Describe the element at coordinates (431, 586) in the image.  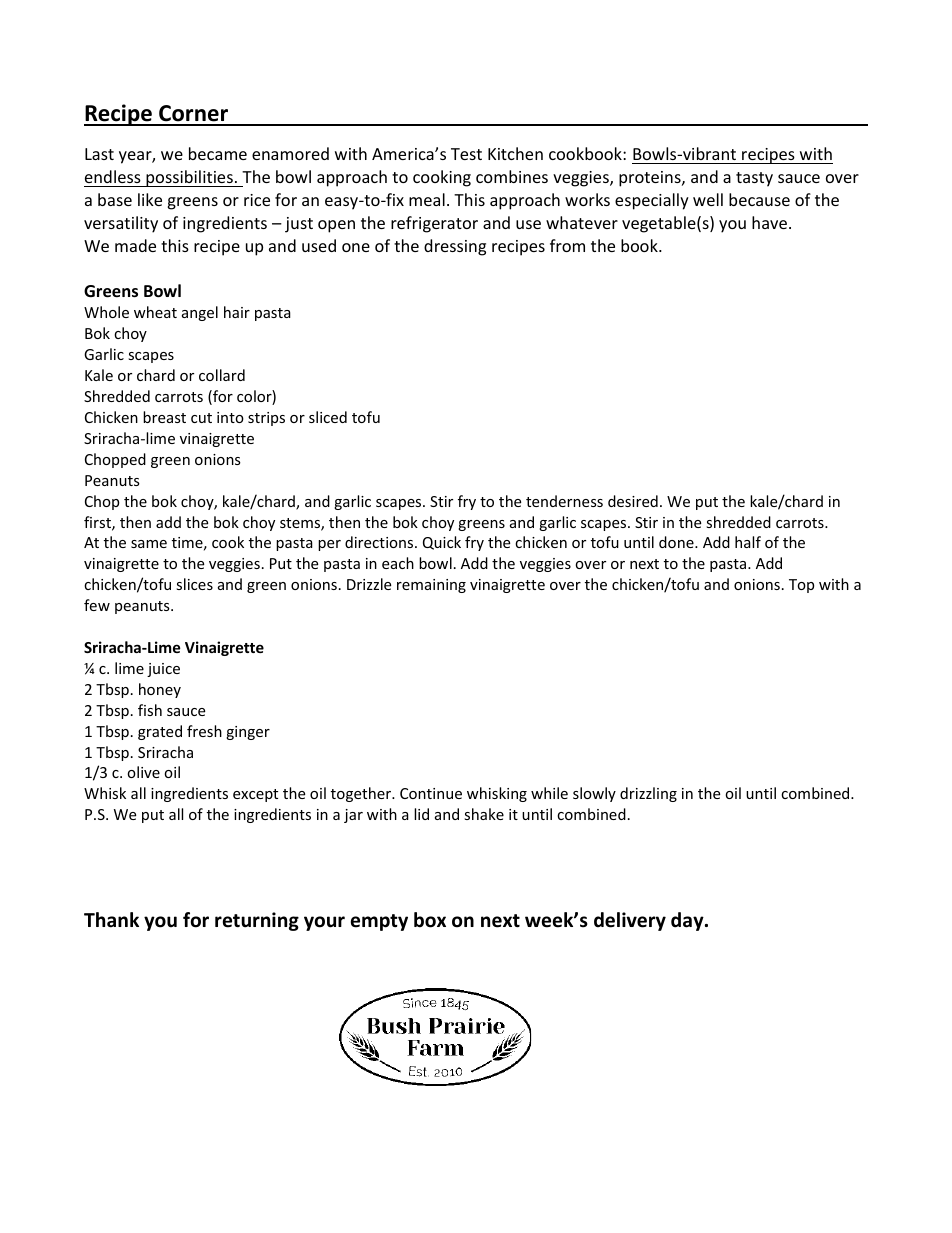
I see `remaining` at that location.
